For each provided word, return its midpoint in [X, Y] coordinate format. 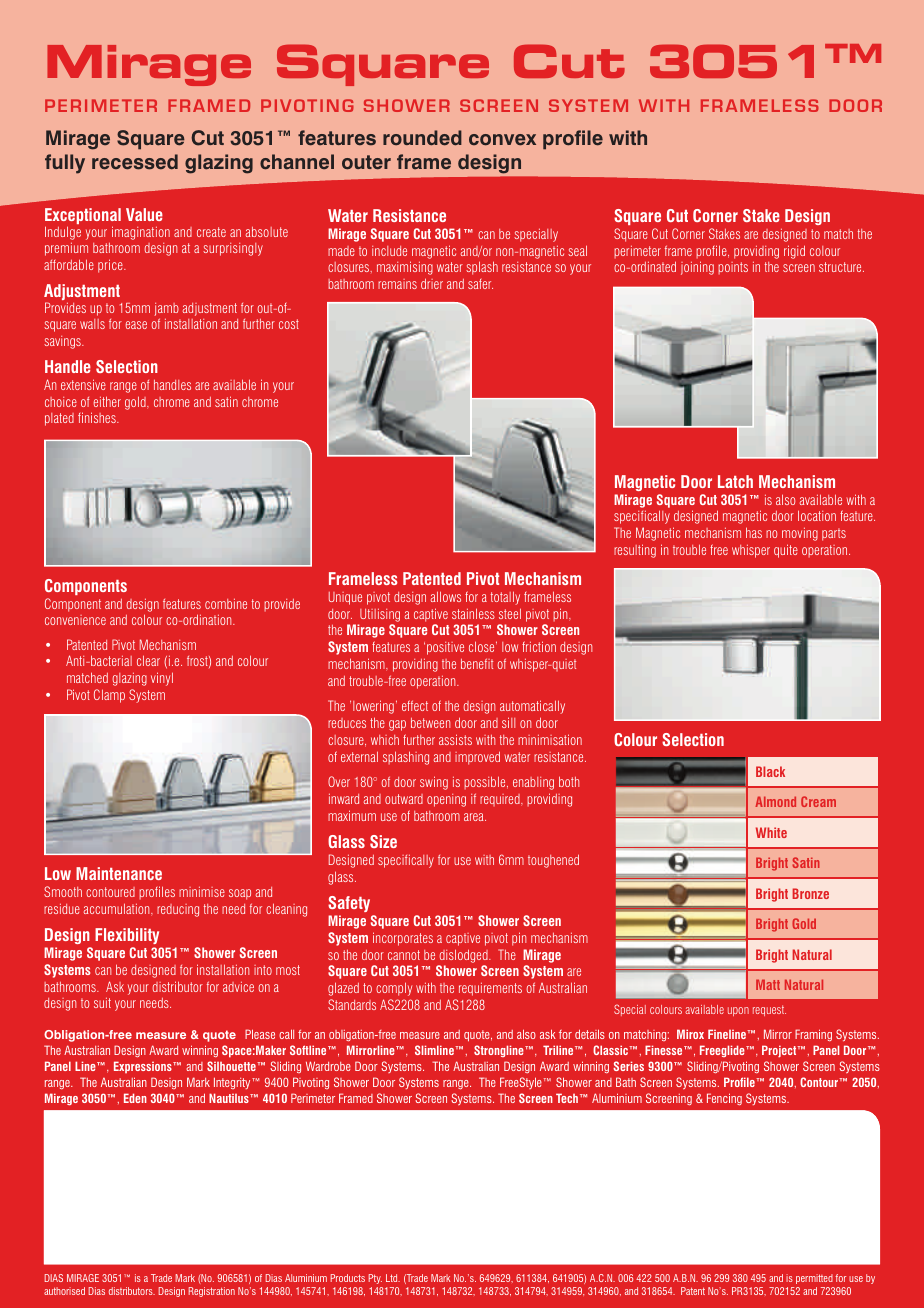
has [754, 532]
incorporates [403, 939]
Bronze [811, 893]
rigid [794, 252]
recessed [135, 162]
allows [446, 596]
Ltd [393, 1278]
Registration [212, 1292]
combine [226, 603]
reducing [178, 910]
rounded [422, 138]
